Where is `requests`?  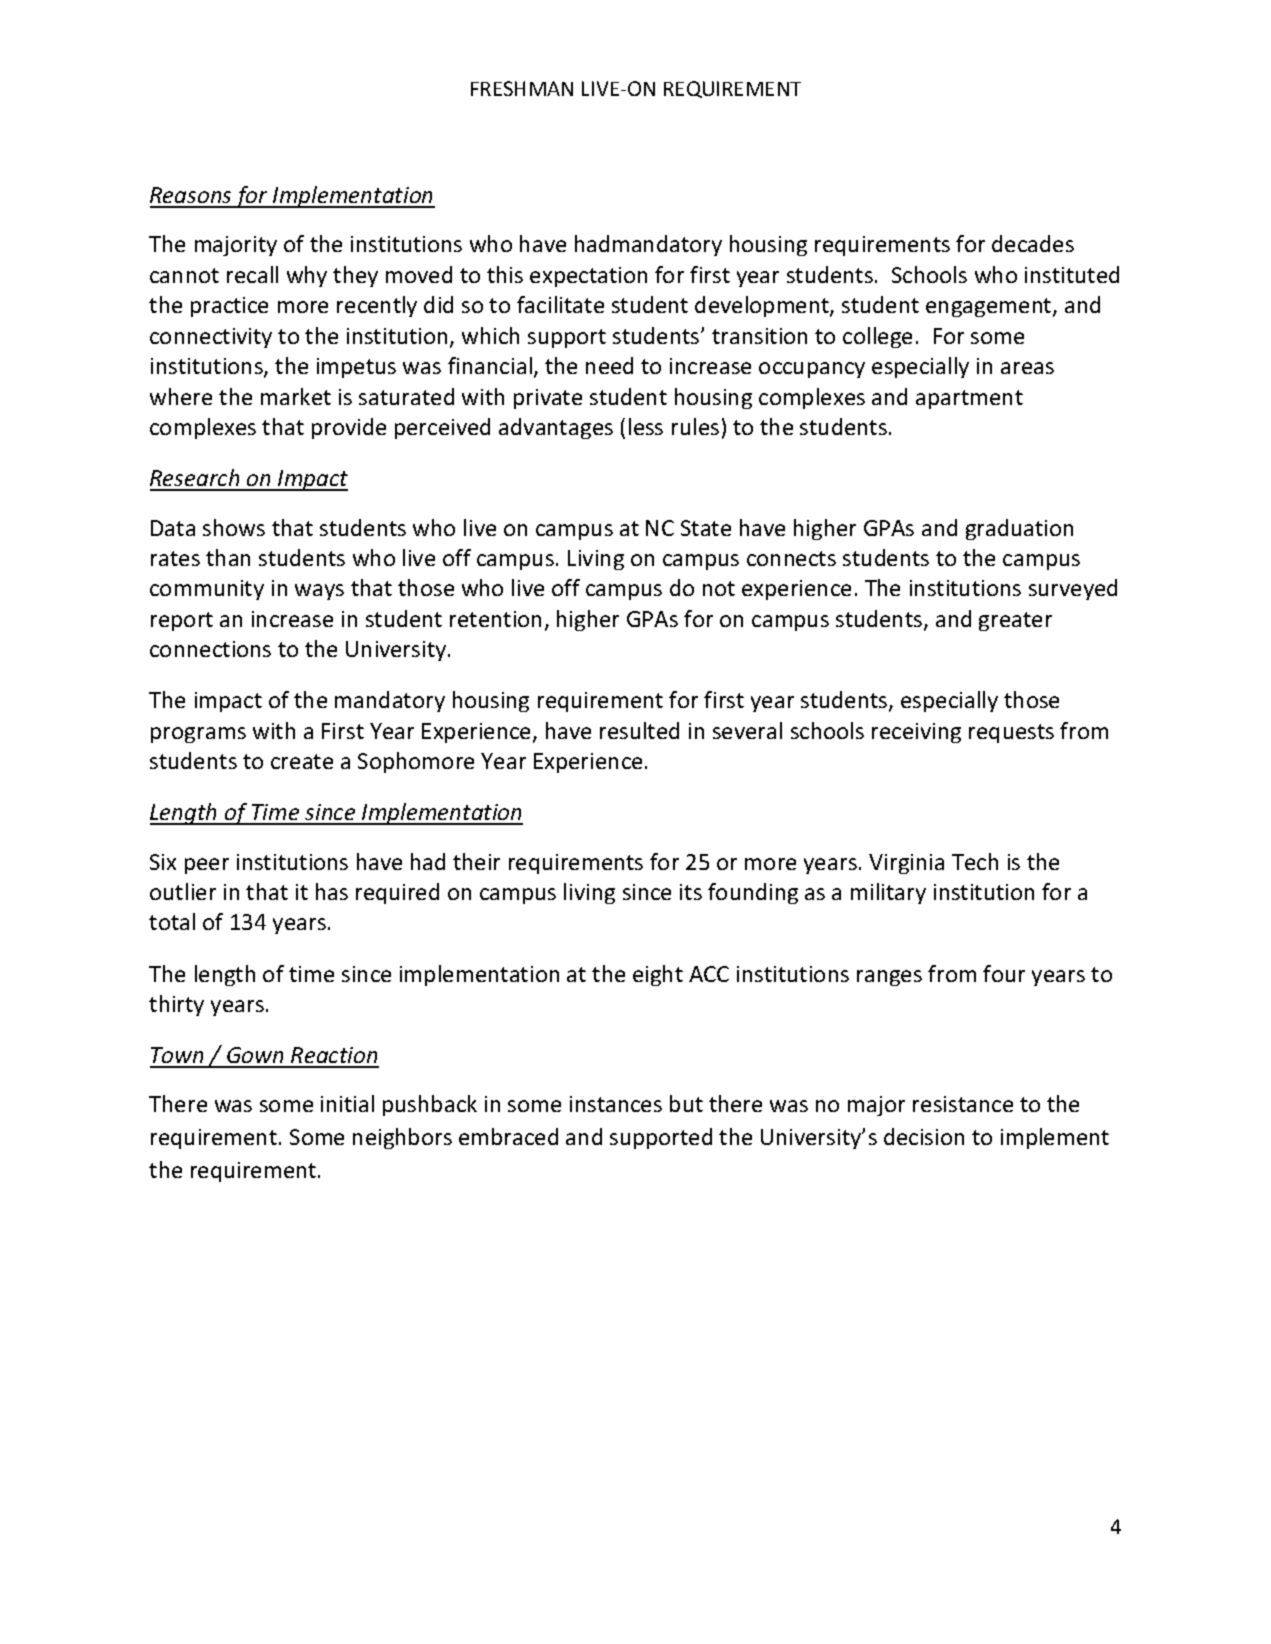
requests is located at coordinates (1011, 733).
